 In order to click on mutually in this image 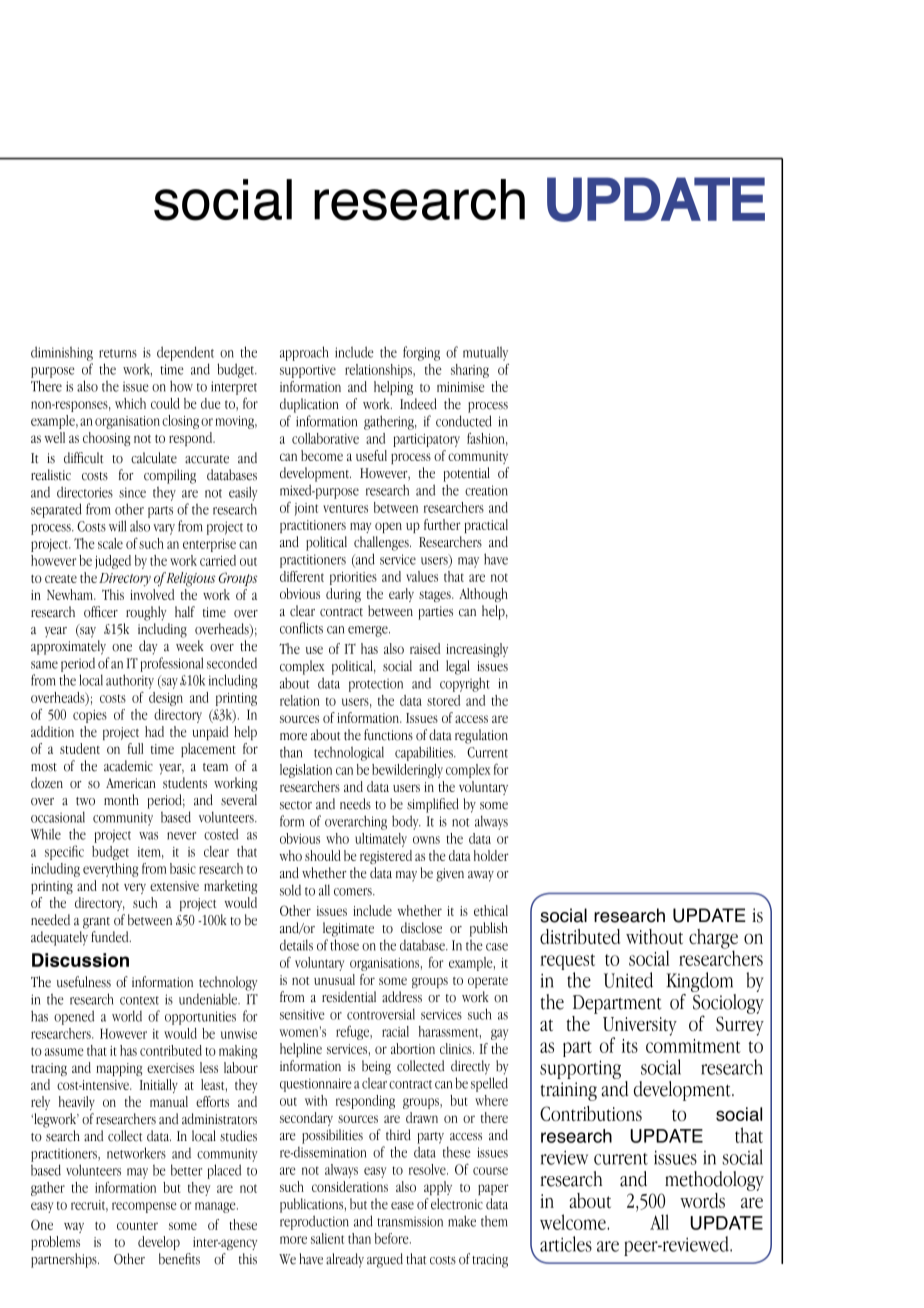, I will do `click(485, 353)`.
